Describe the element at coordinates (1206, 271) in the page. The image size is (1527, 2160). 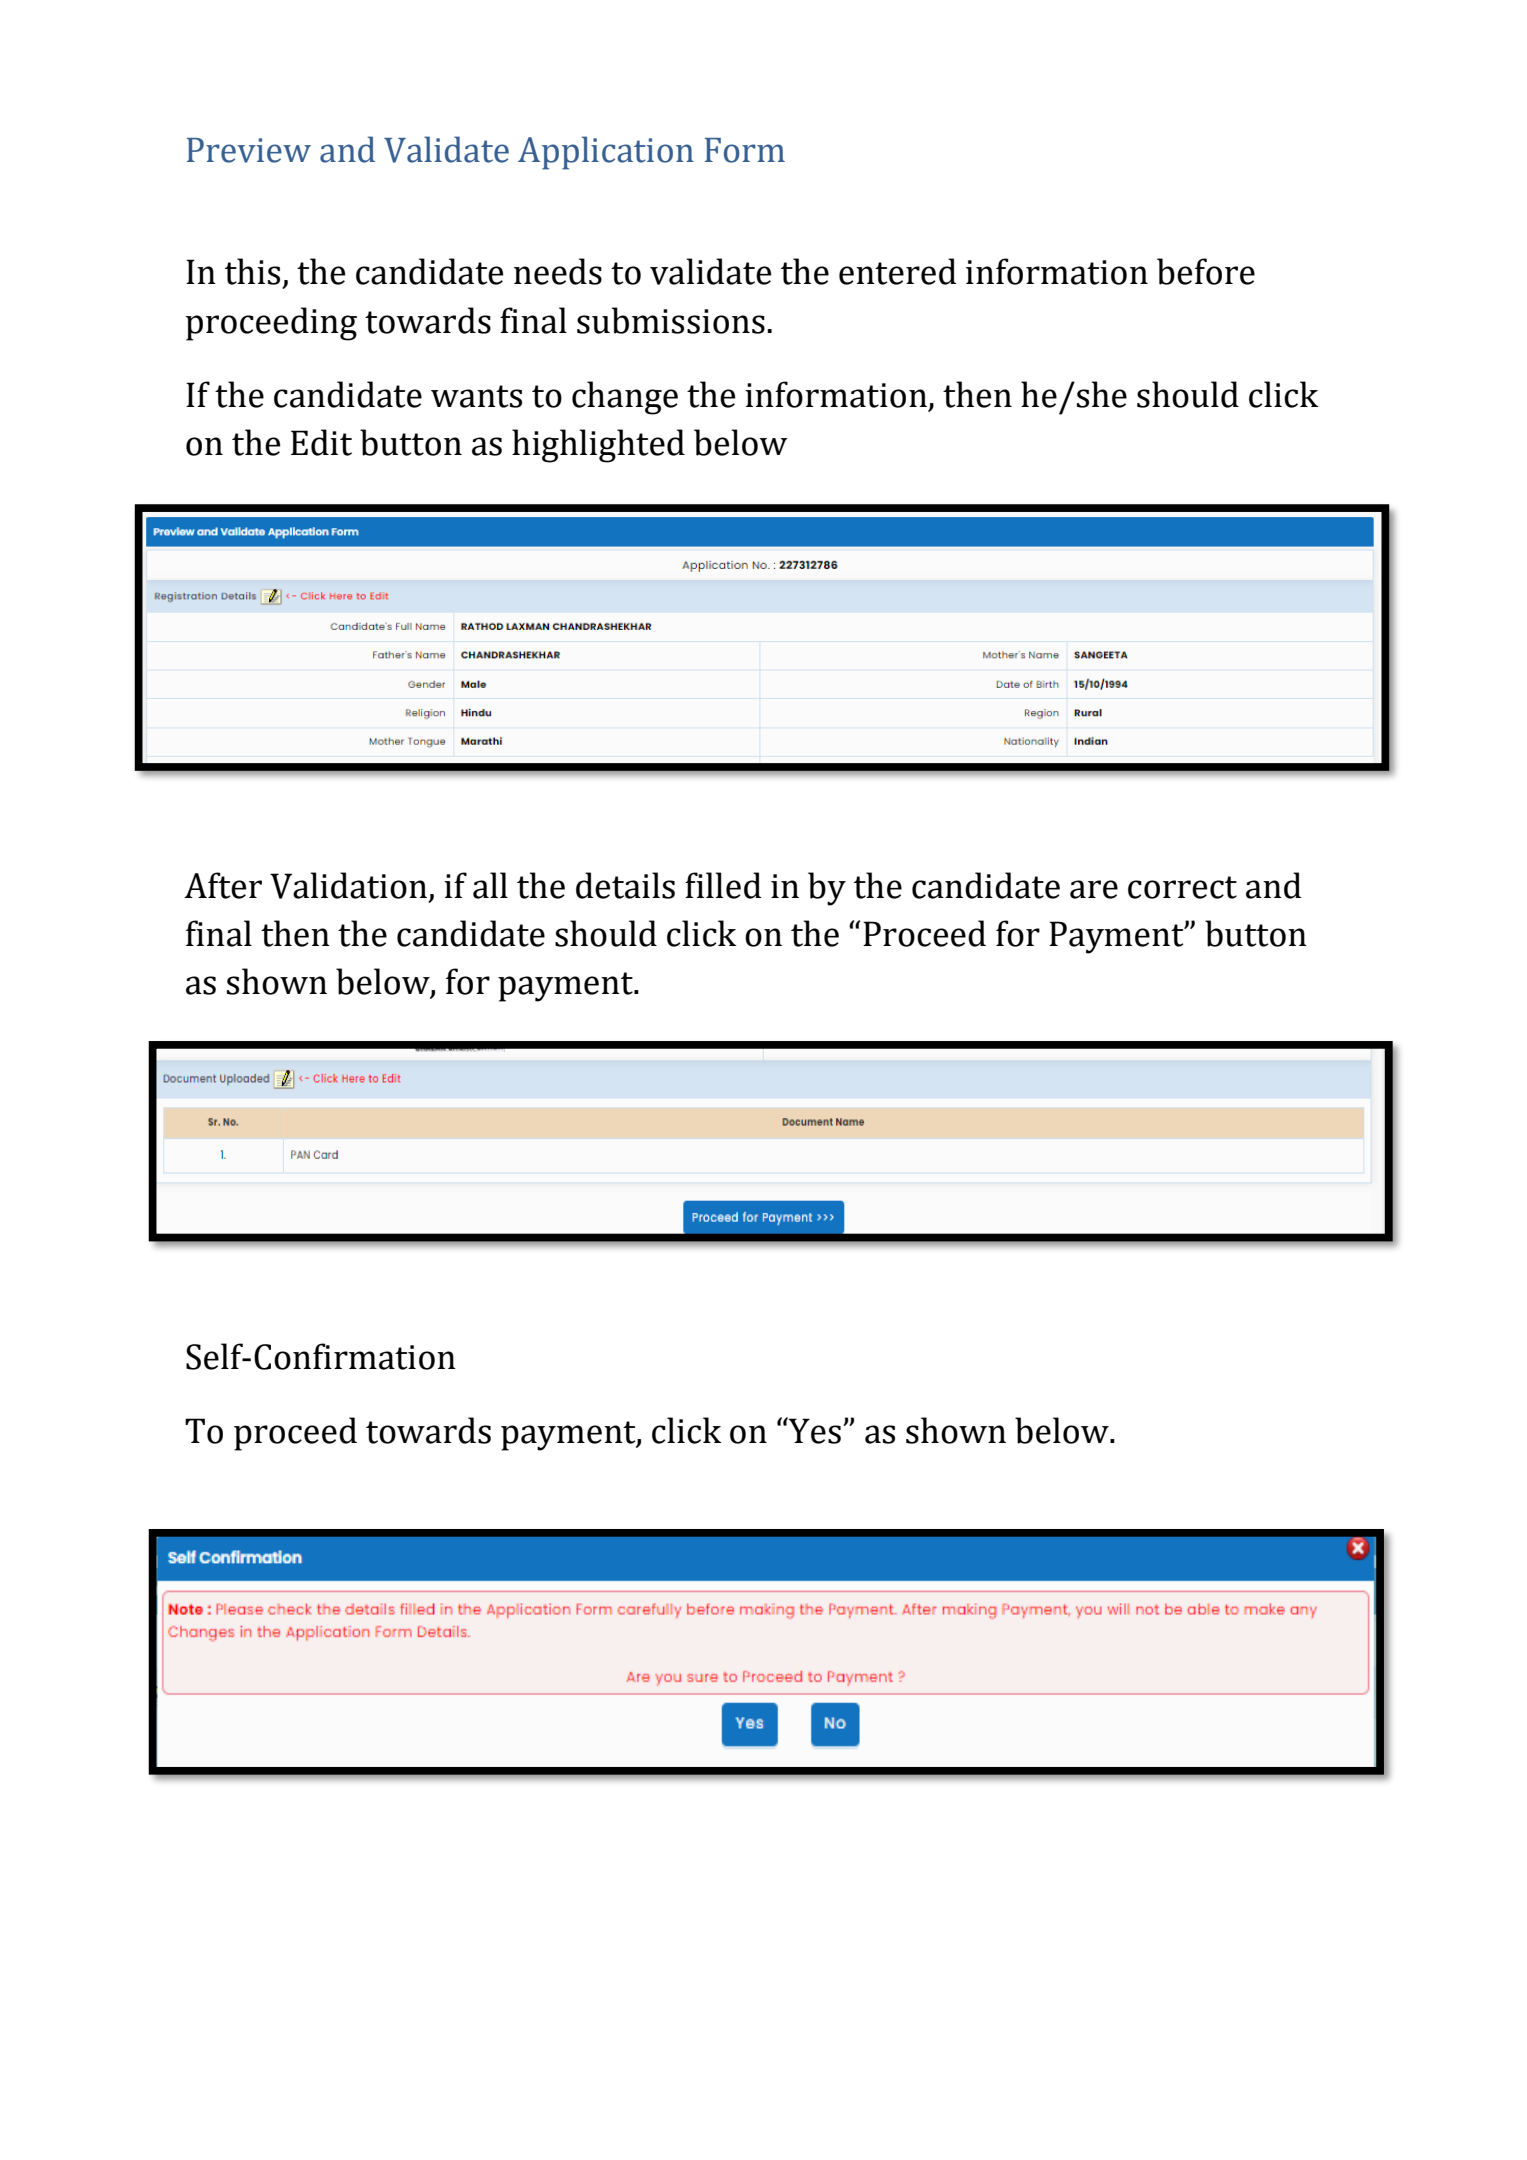
I see `before` at that location.
